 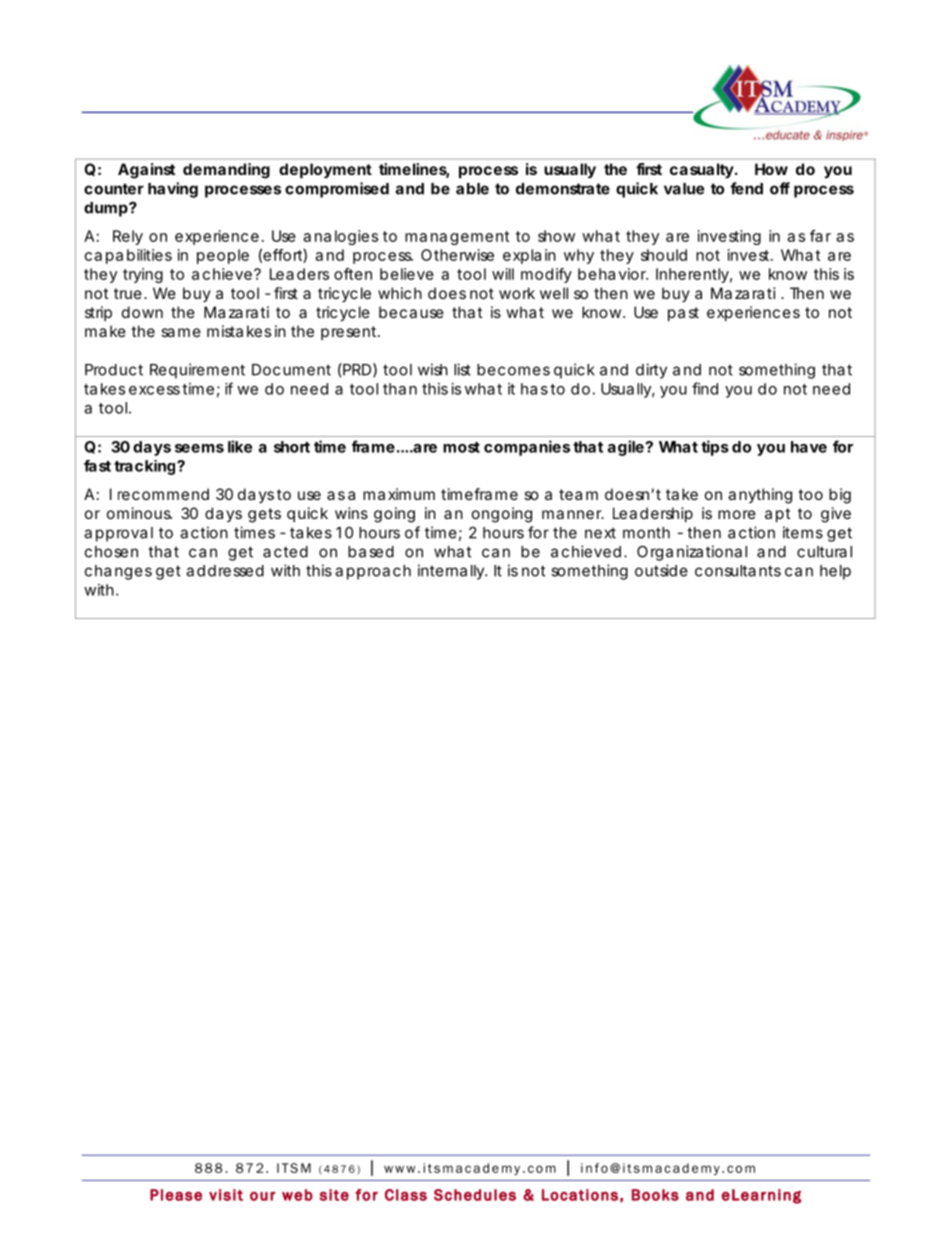 What do you see at coordinates (176, 1195) in the document?
I see `Please` at bounding box center [176, 1195].
